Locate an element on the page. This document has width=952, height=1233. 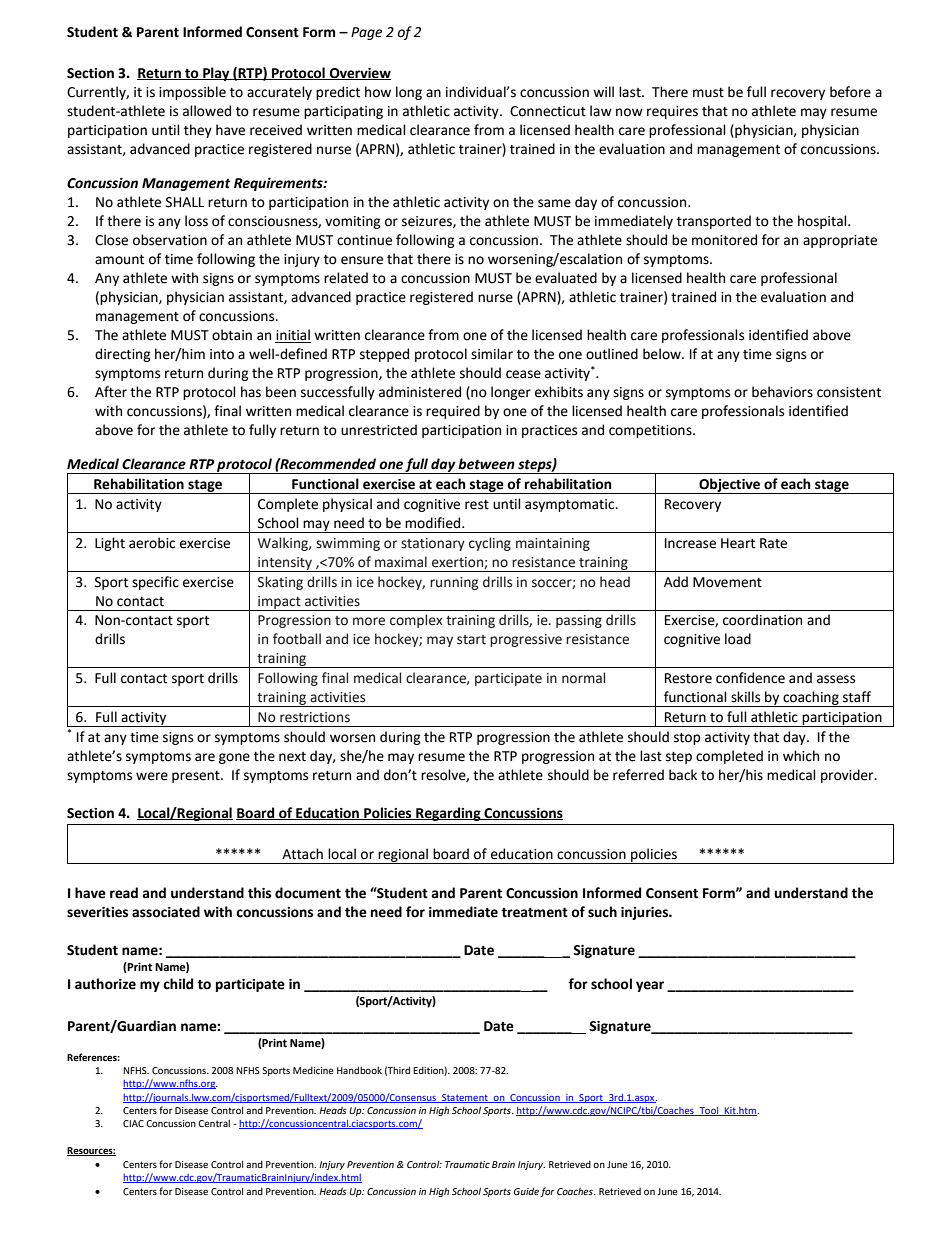
Play is located at coordinates (216, 74).
